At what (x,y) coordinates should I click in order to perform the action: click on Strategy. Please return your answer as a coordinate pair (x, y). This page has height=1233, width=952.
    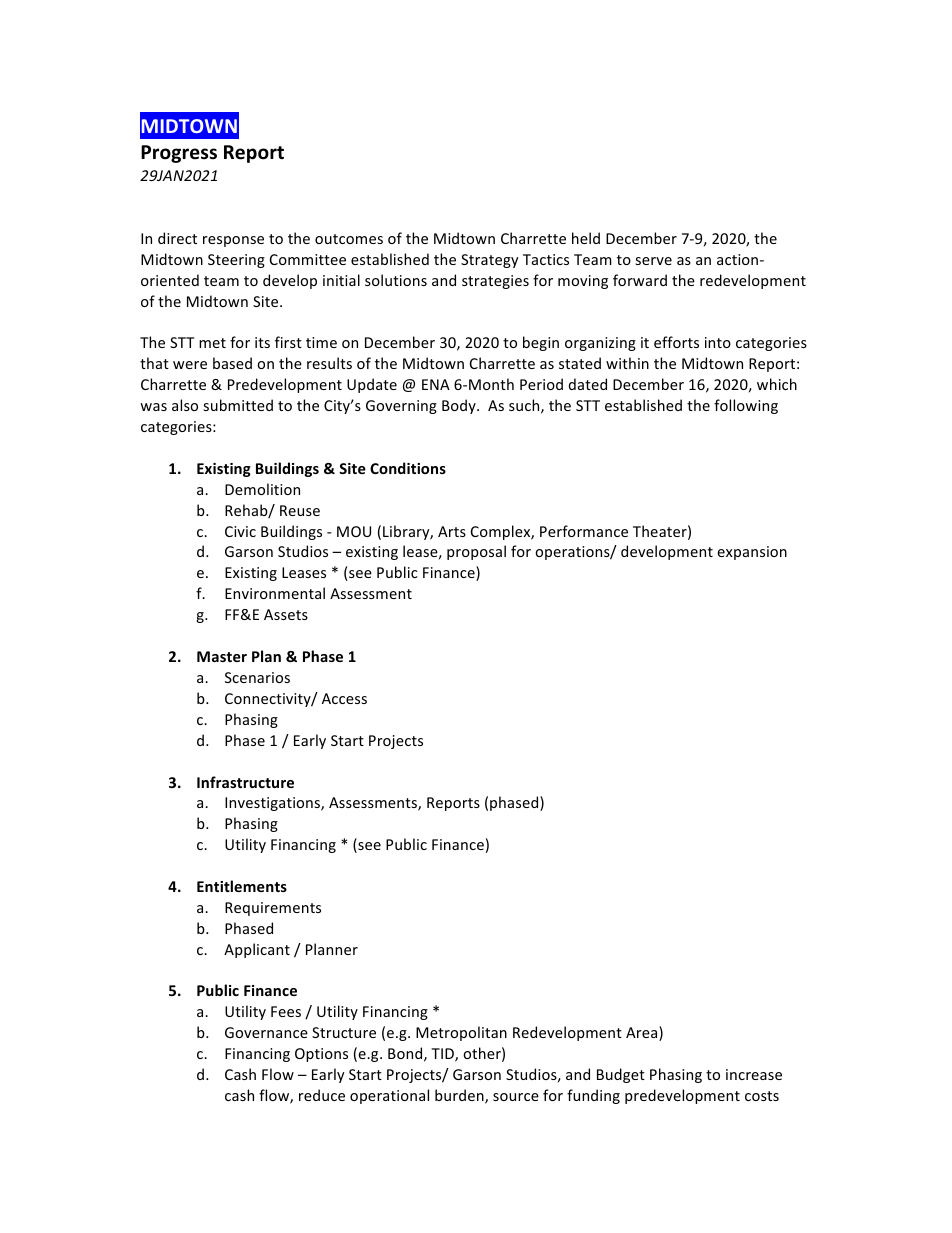
    Looking at the image, I should click on (490, 261).
